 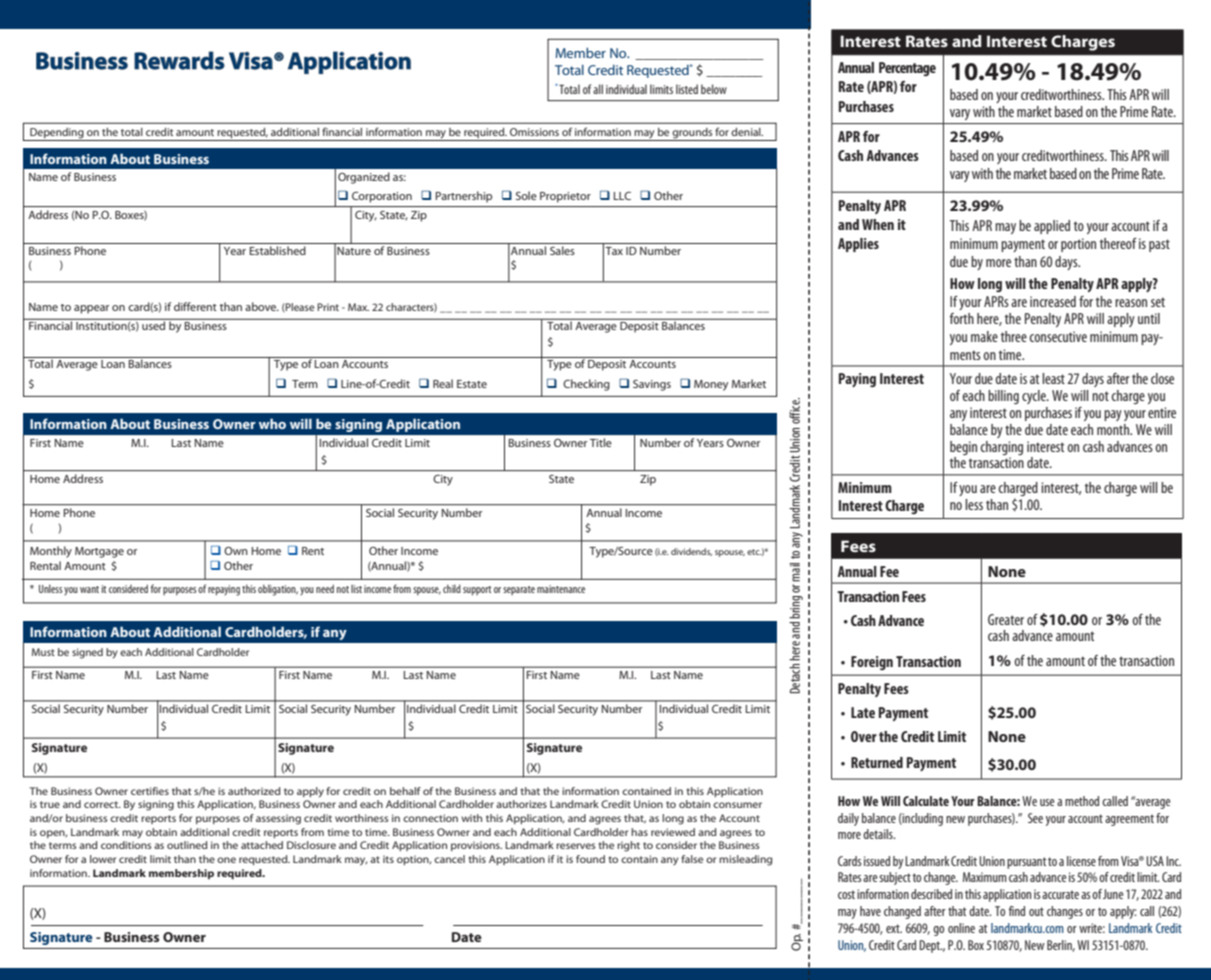 What do you see at coordinates (1053, 301) in the document?
I see `increased` at bounding box center [1053, 301].
